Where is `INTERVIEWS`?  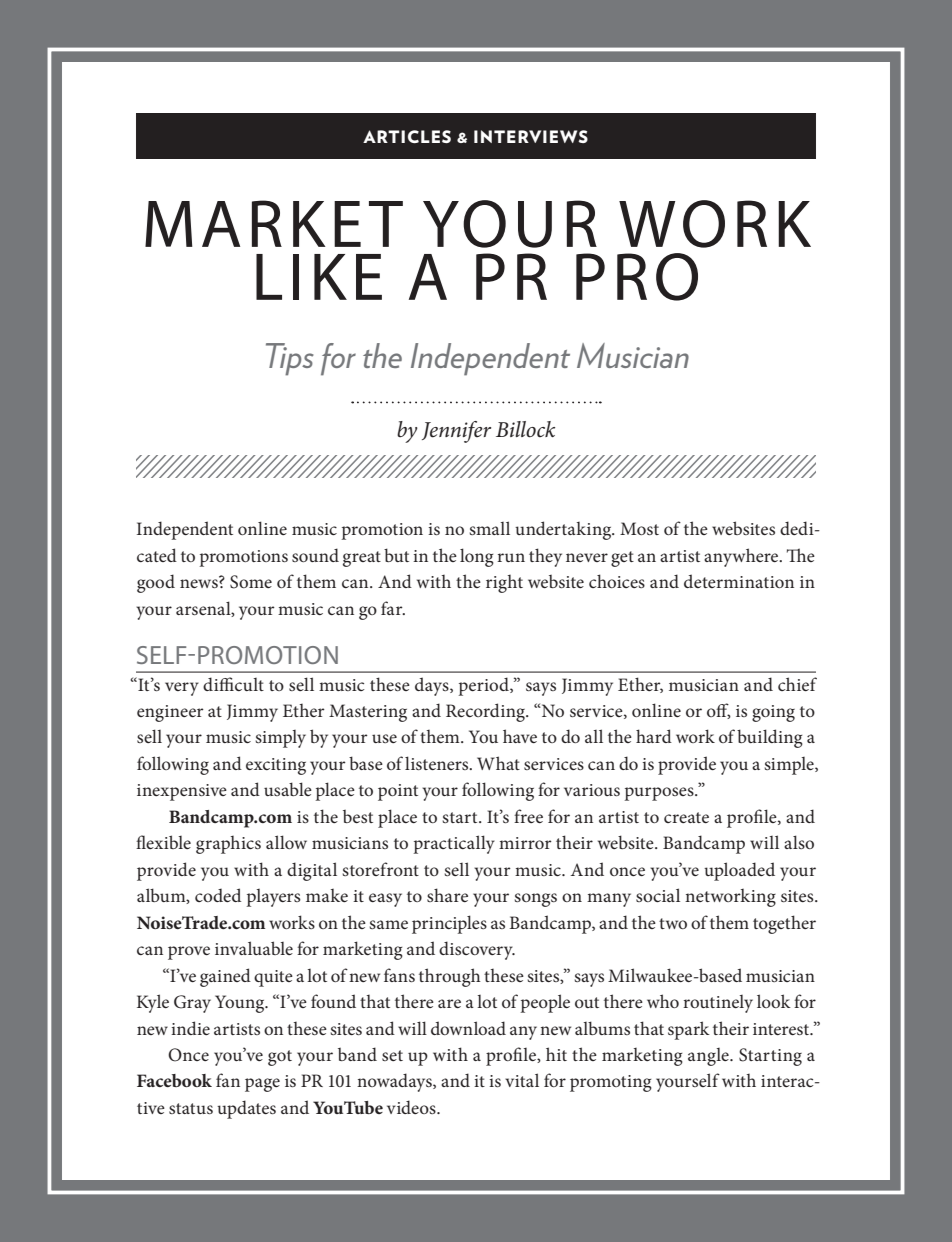 INTERVIEWS is located at coordinates (531, 136).
